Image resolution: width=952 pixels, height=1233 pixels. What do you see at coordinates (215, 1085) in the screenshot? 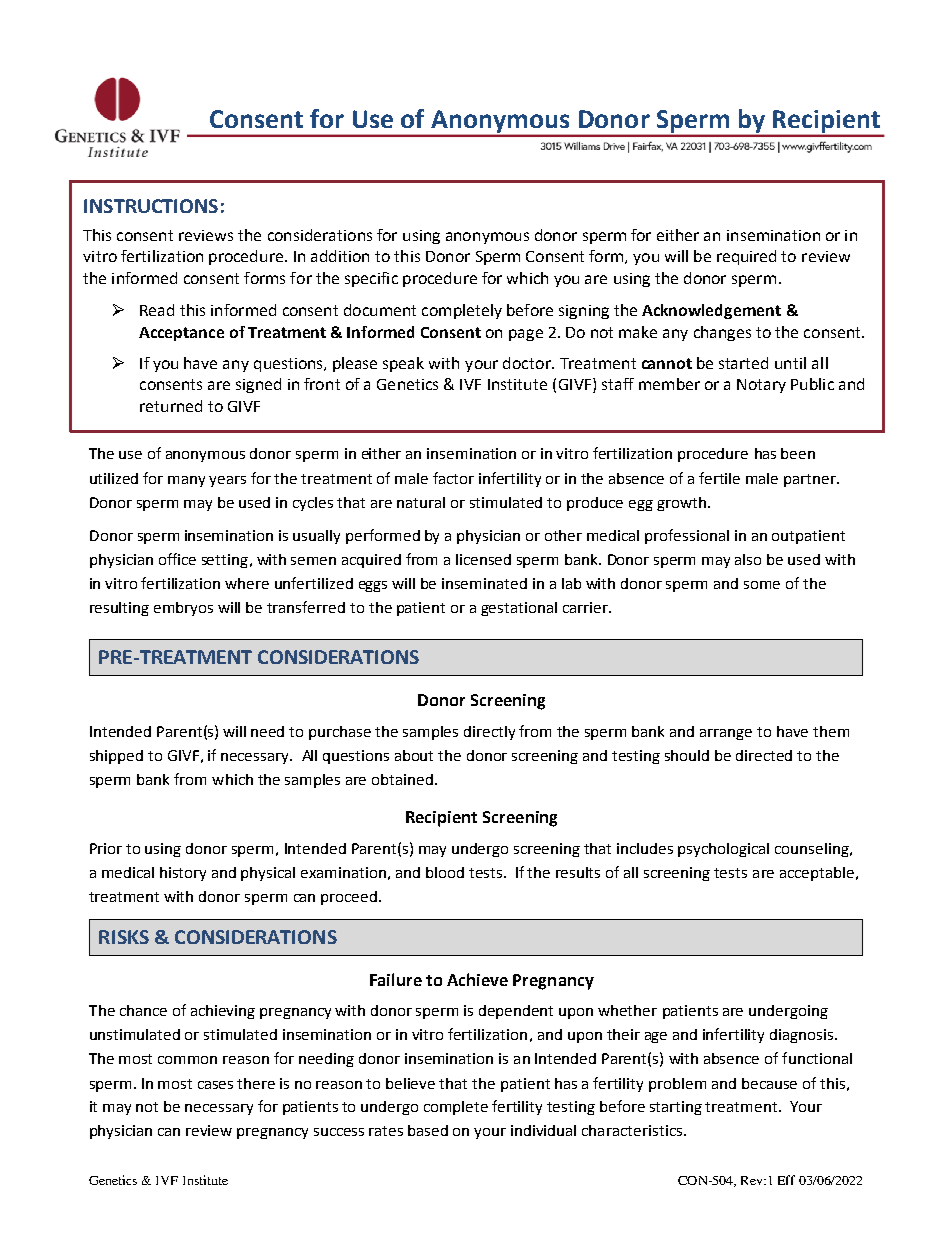
I see `cases` at bounding box center [215, 1085].
